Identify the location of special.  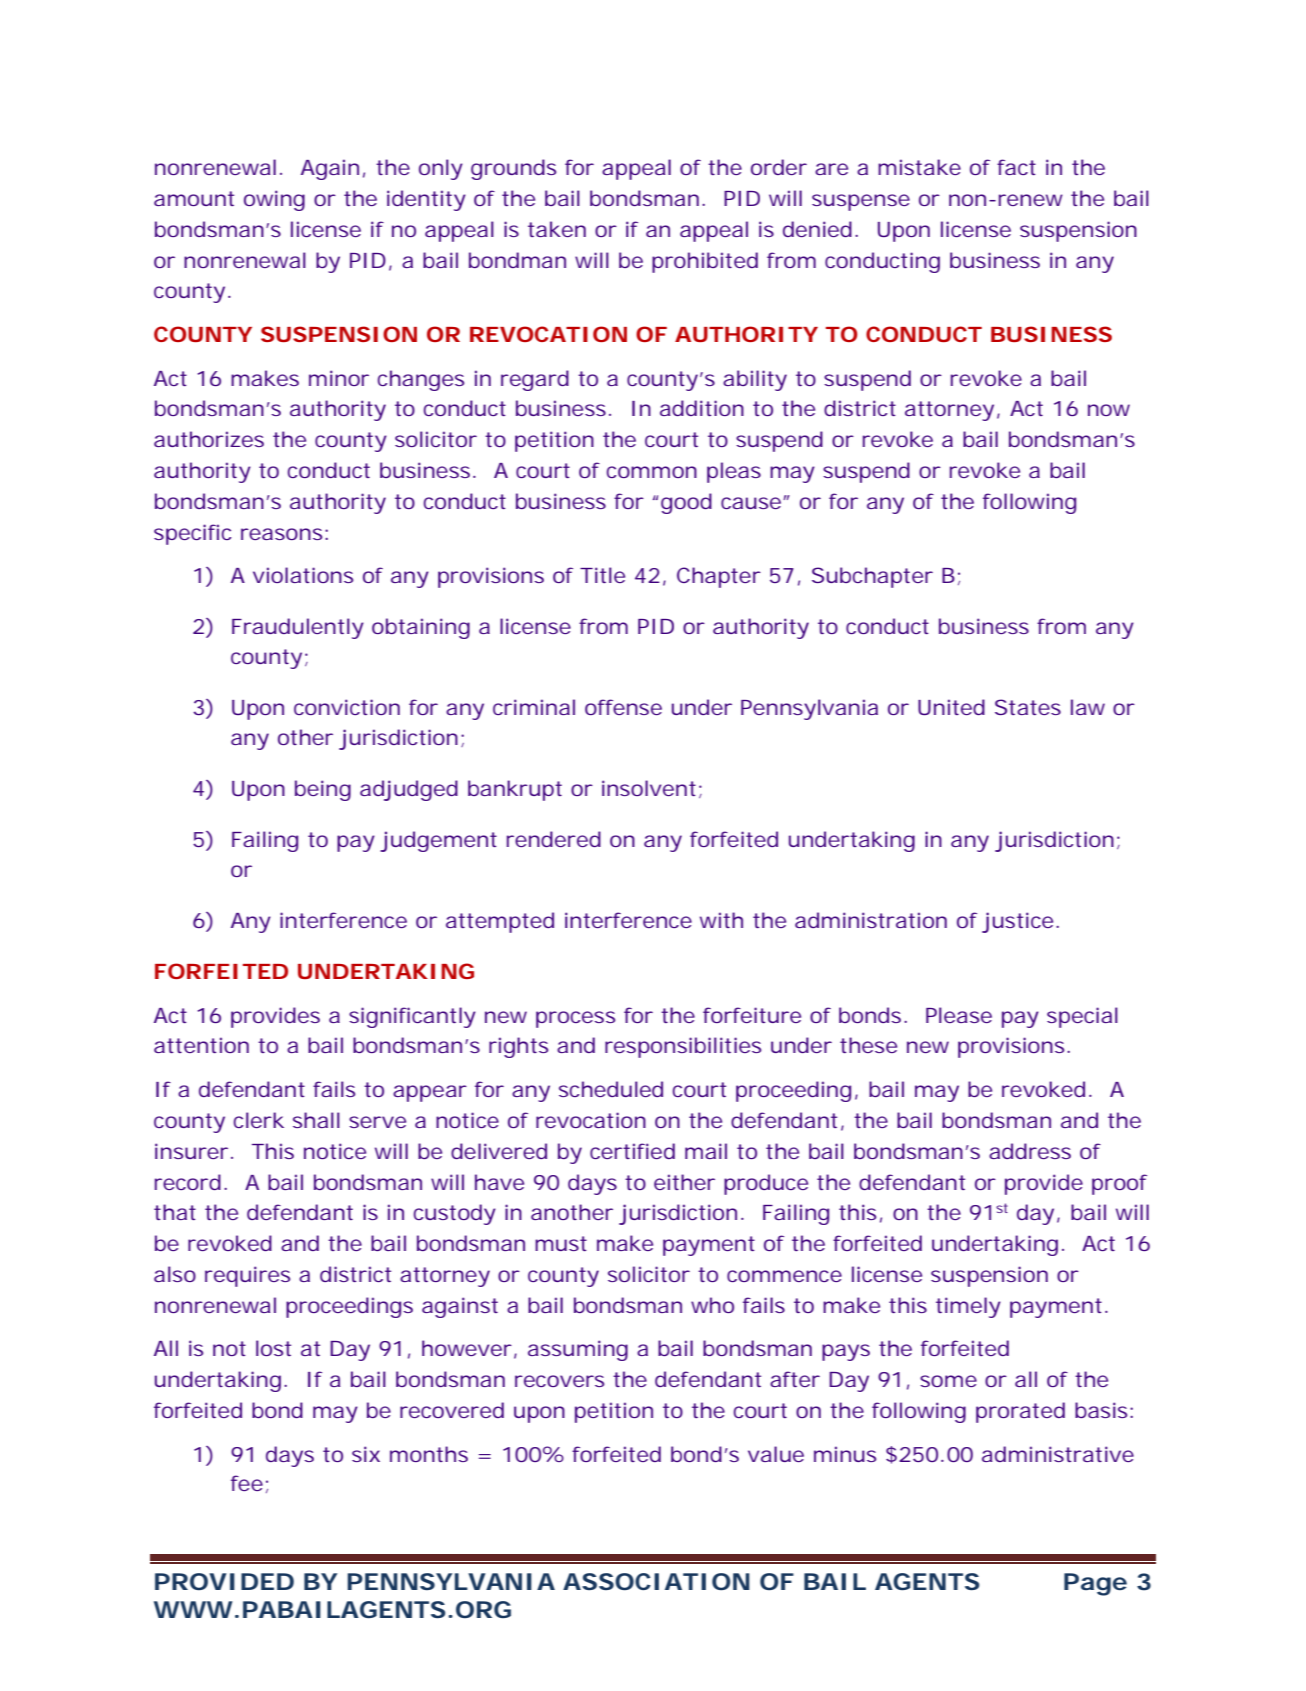
(1082, 1017).
